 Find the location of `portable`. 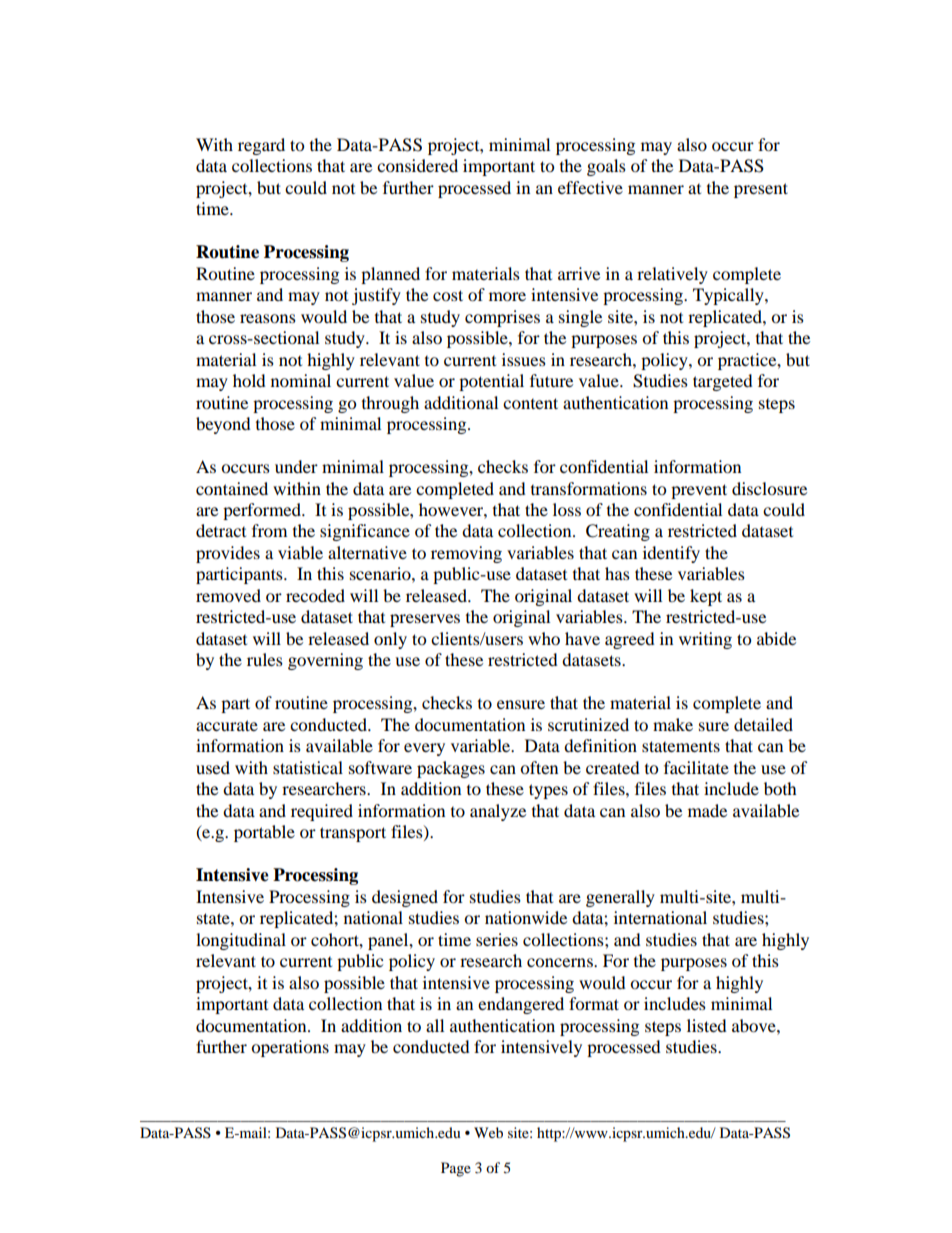

portable is located at coordinates (264, 833).
